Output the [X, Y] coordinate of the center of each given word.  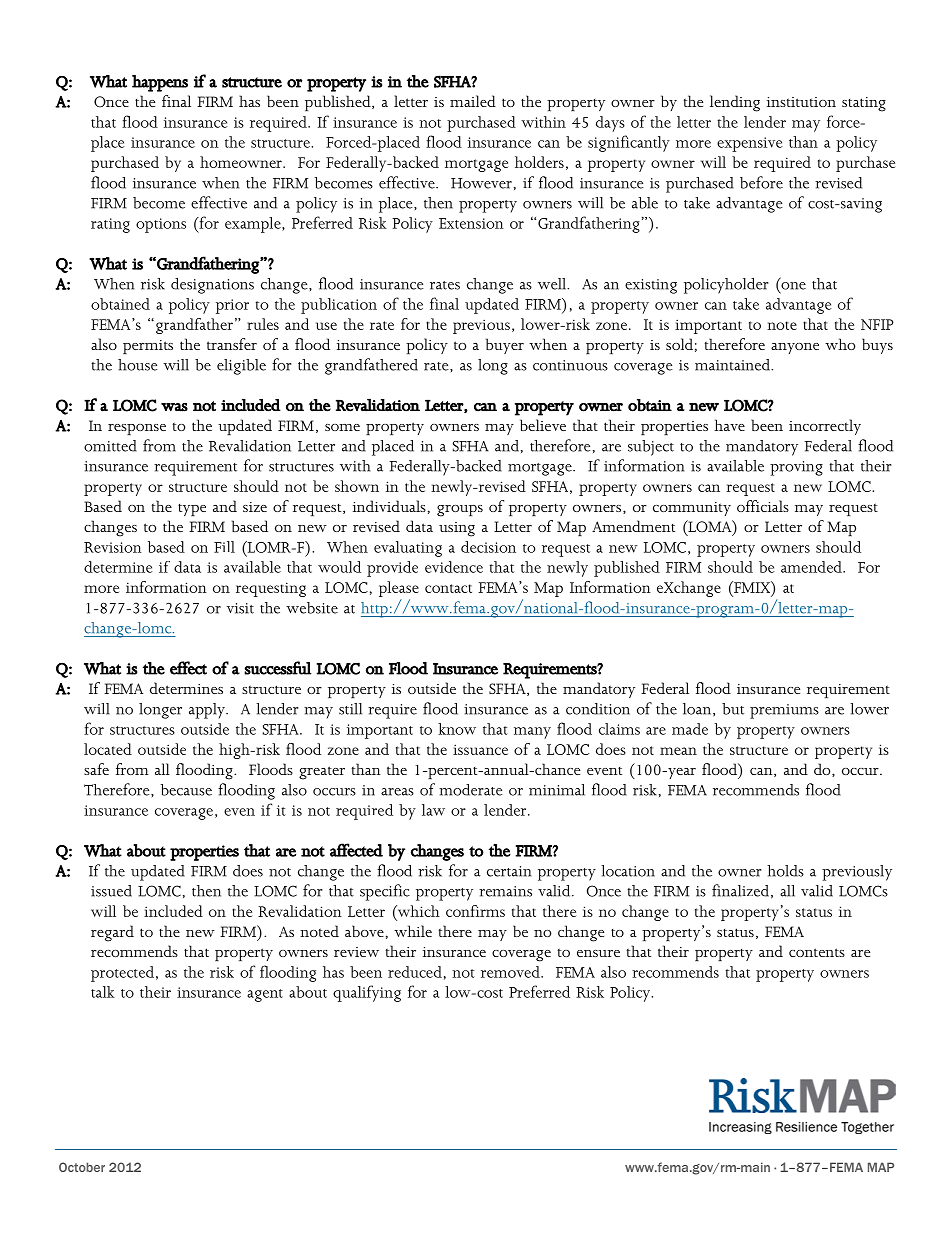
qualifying [367, 993]
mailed [473, 101]
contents [817, 952]
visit [240, 608]
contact [448, 588]
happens [160, 83]
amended [812, 567]
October [82, 1167]
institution [801, 102]
